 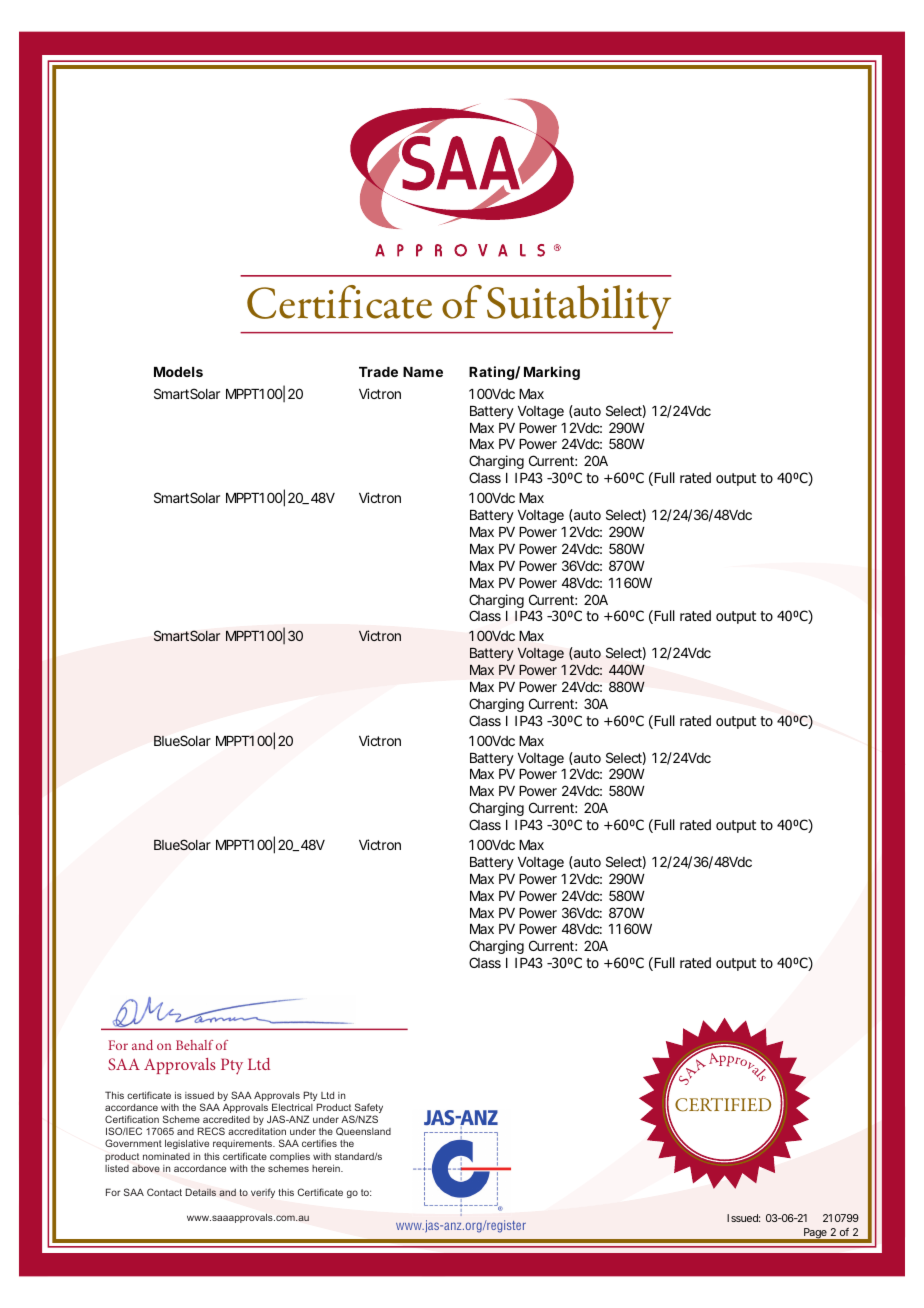 I want to click on nominated, so click(x=166, y=1156).
